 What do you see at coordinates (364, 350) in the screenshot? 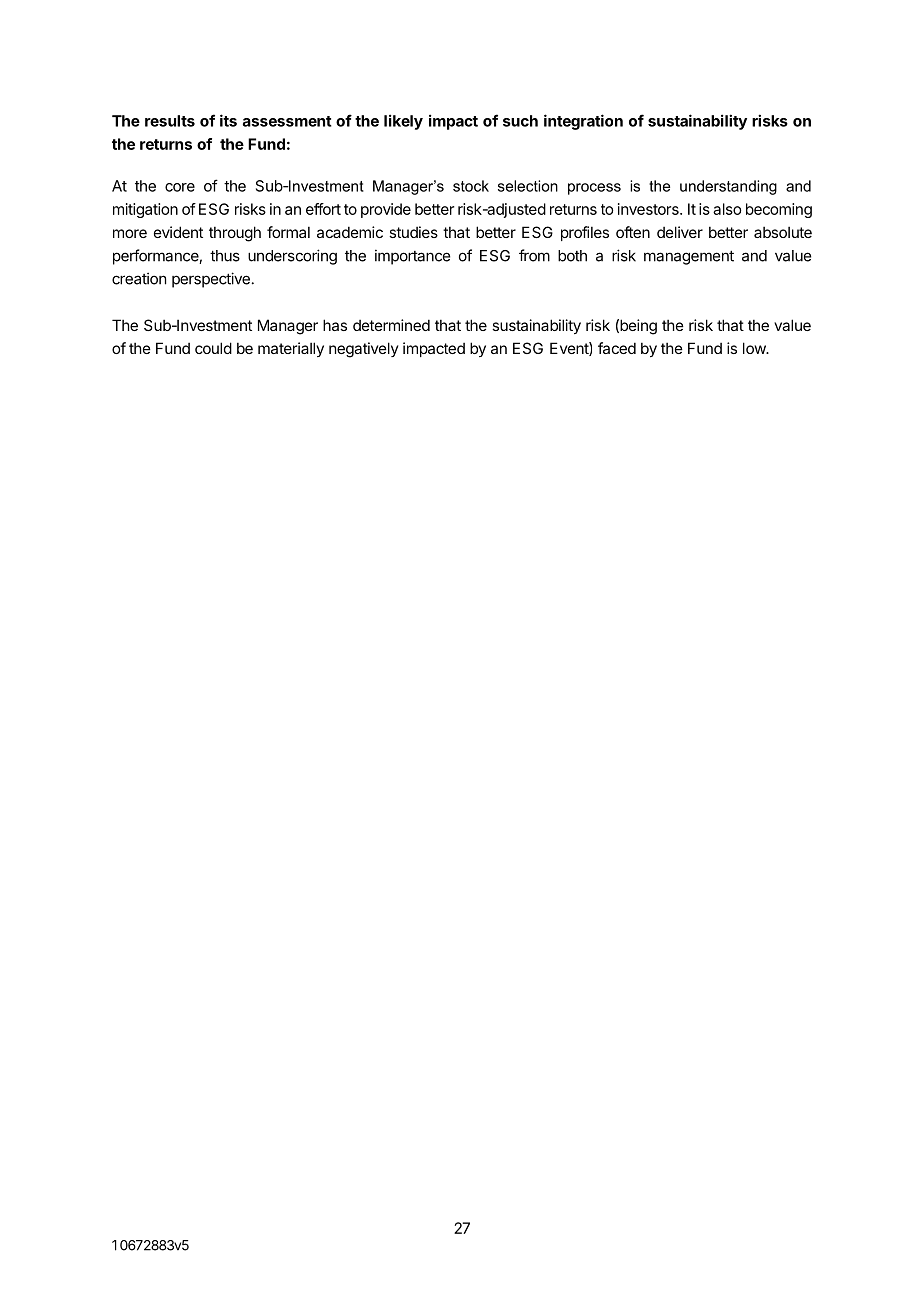
I see `negatively` at bounding box center [364, 350].
